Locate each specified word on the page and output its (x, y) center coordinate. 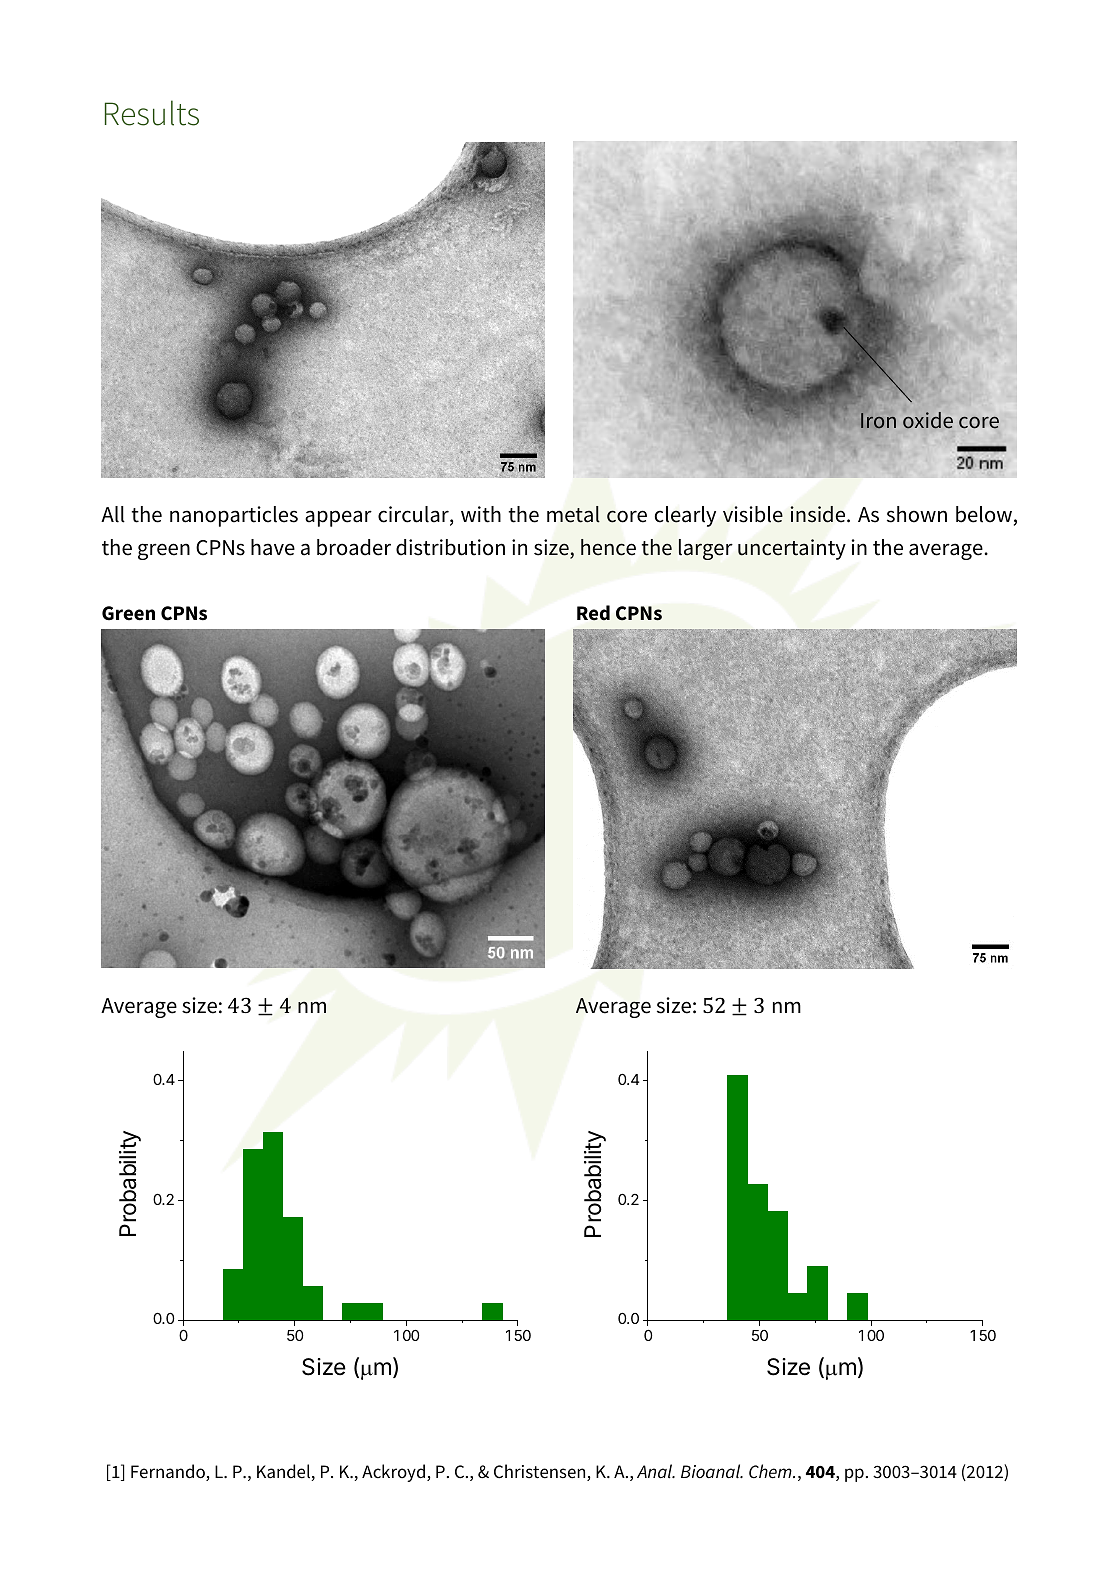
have (273, 547)
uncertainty (792, 549)
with (481, 514)
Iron (878, 421)
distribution (450, 547)
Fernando (169, 1472)
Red (593, 613)
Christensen (541, 1472)
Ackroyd (393, 1473)
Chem (771, 1471)
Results (152, 113)
